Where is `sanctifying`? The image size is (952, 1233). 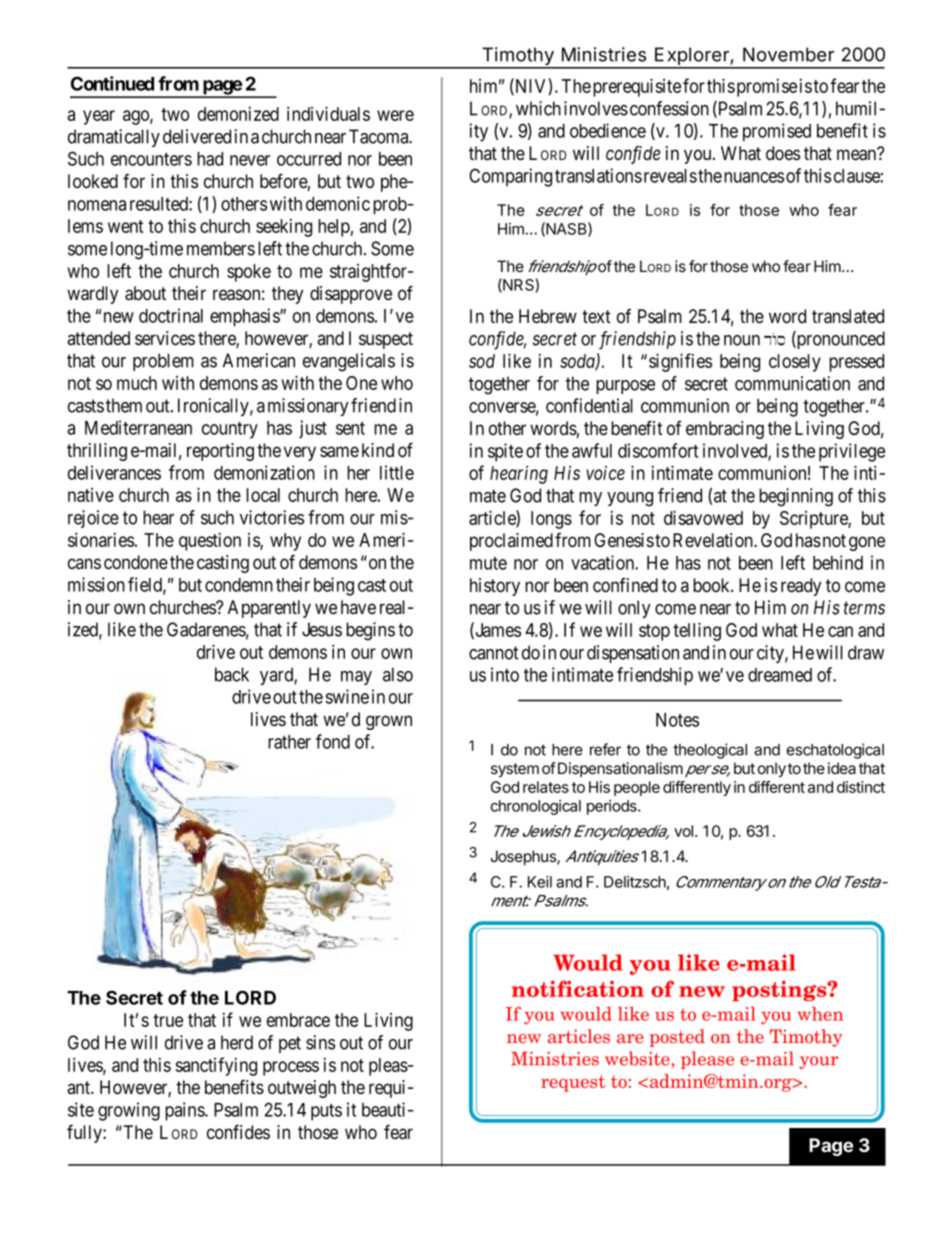
sanctifying is located at coordinates (216, 1066).
